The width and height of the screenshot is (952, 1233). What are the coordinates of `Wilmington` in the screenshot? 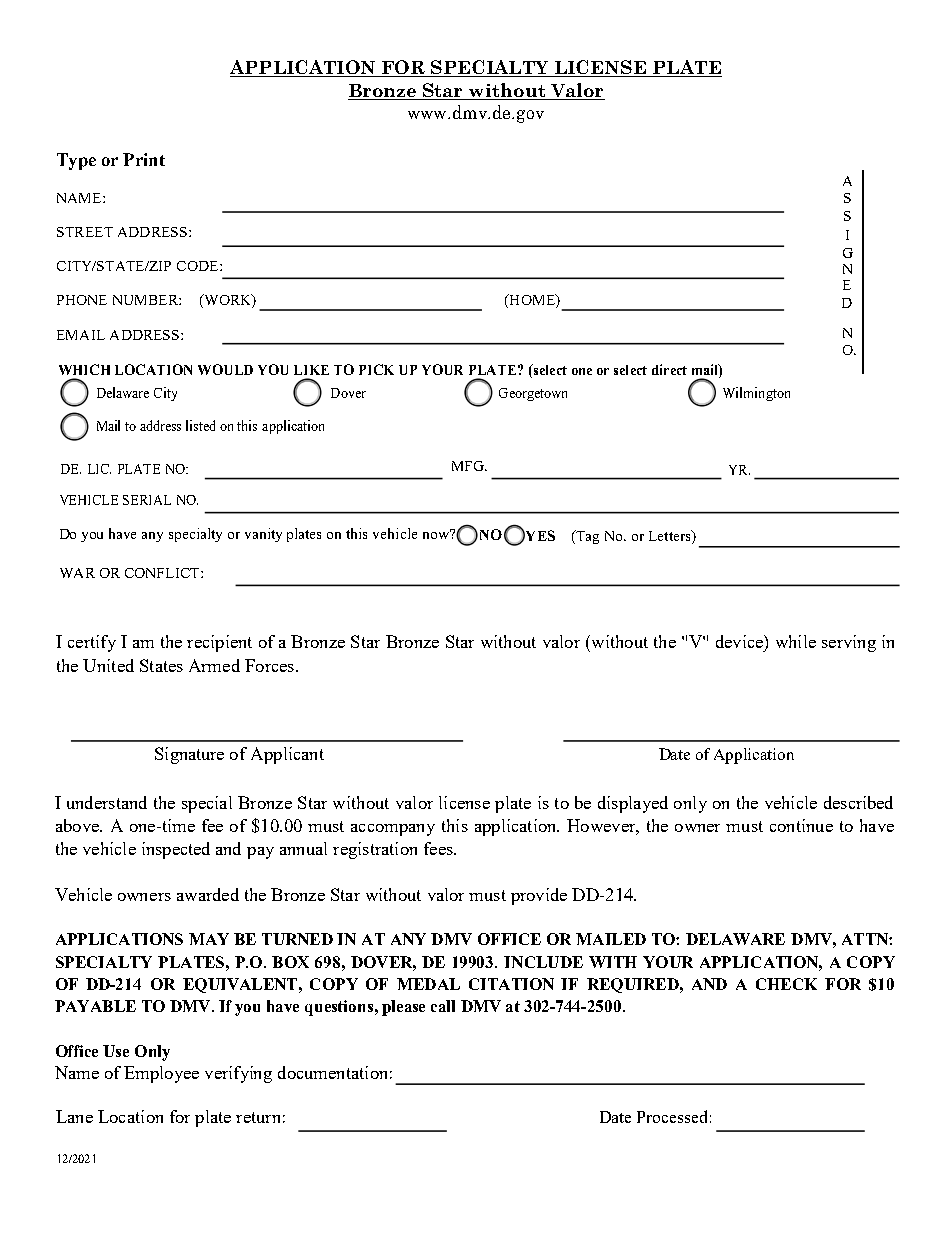 It's located at (756, 394).
